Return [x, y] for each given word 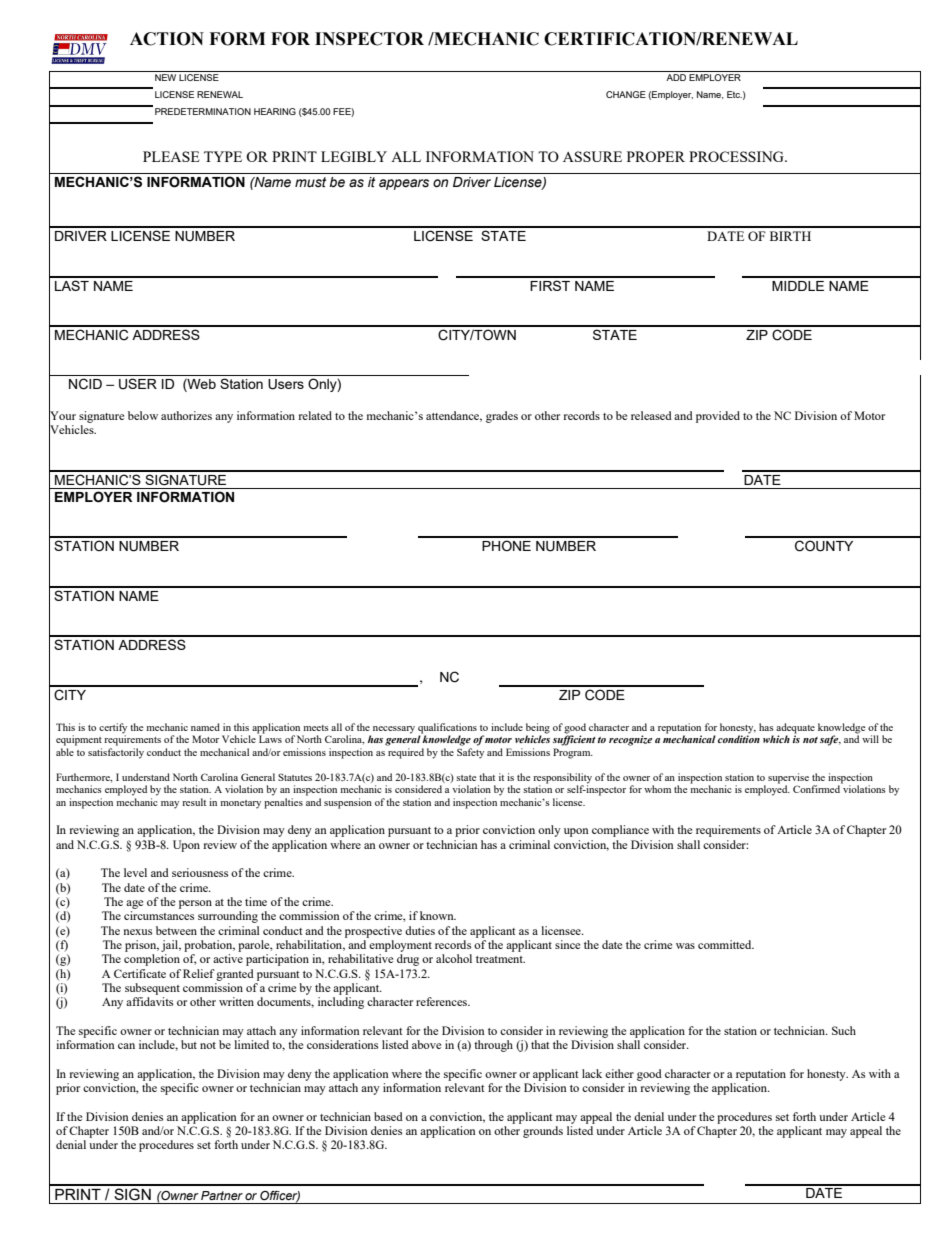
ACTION [167, 39]
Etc [734, 94]
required [406, 753]
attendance [454, 416]
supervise [788, 779]
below [143, 415]
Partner [222, 1195]
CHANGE [626, 94]
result [194, 802]
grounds [543, 1132]
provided [718, 417]
